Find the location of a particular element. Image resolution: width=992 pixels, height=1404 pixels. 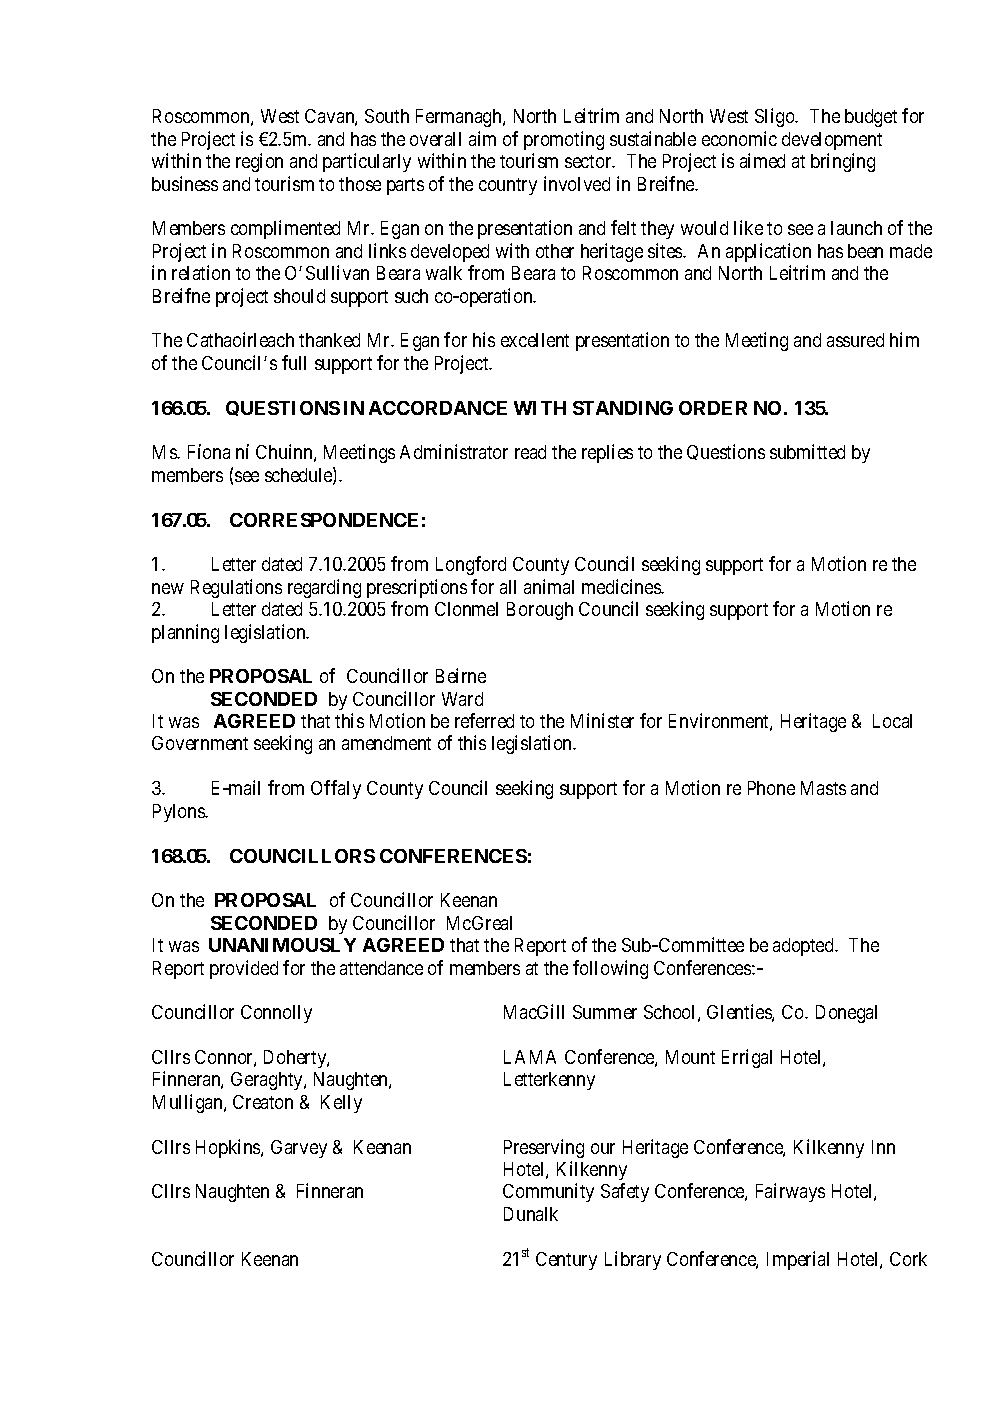

development is located at coordinates (832, 141).
